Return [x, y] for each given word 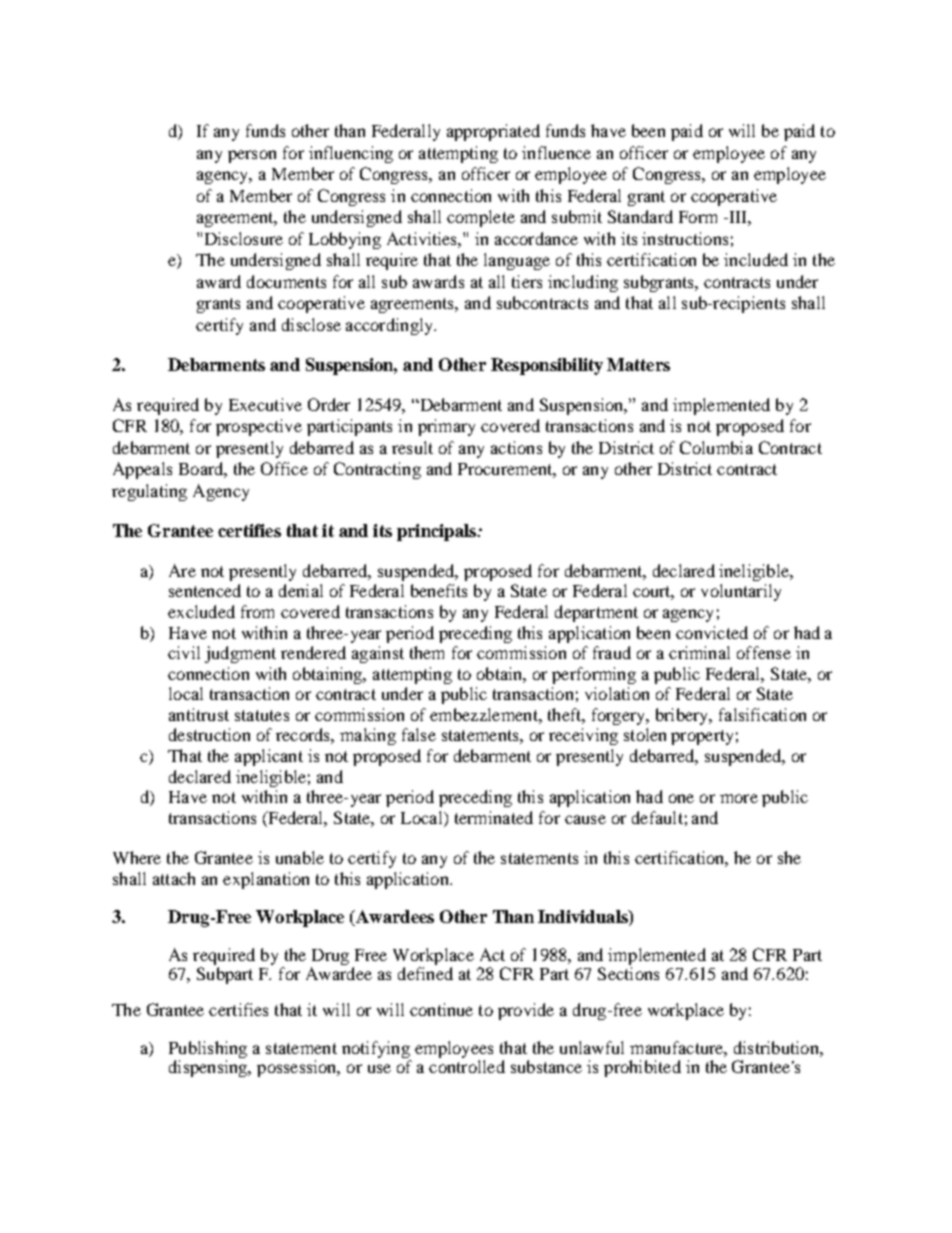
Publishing [208, 1051]
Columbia [716, 447]
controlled [467, 1066]
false [419, 734]
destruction [209, 734]
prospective [259, 427]
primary [446, 427]
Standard [640, 216]
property [702, 737]
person [252, 156]
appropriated [493, 132]
